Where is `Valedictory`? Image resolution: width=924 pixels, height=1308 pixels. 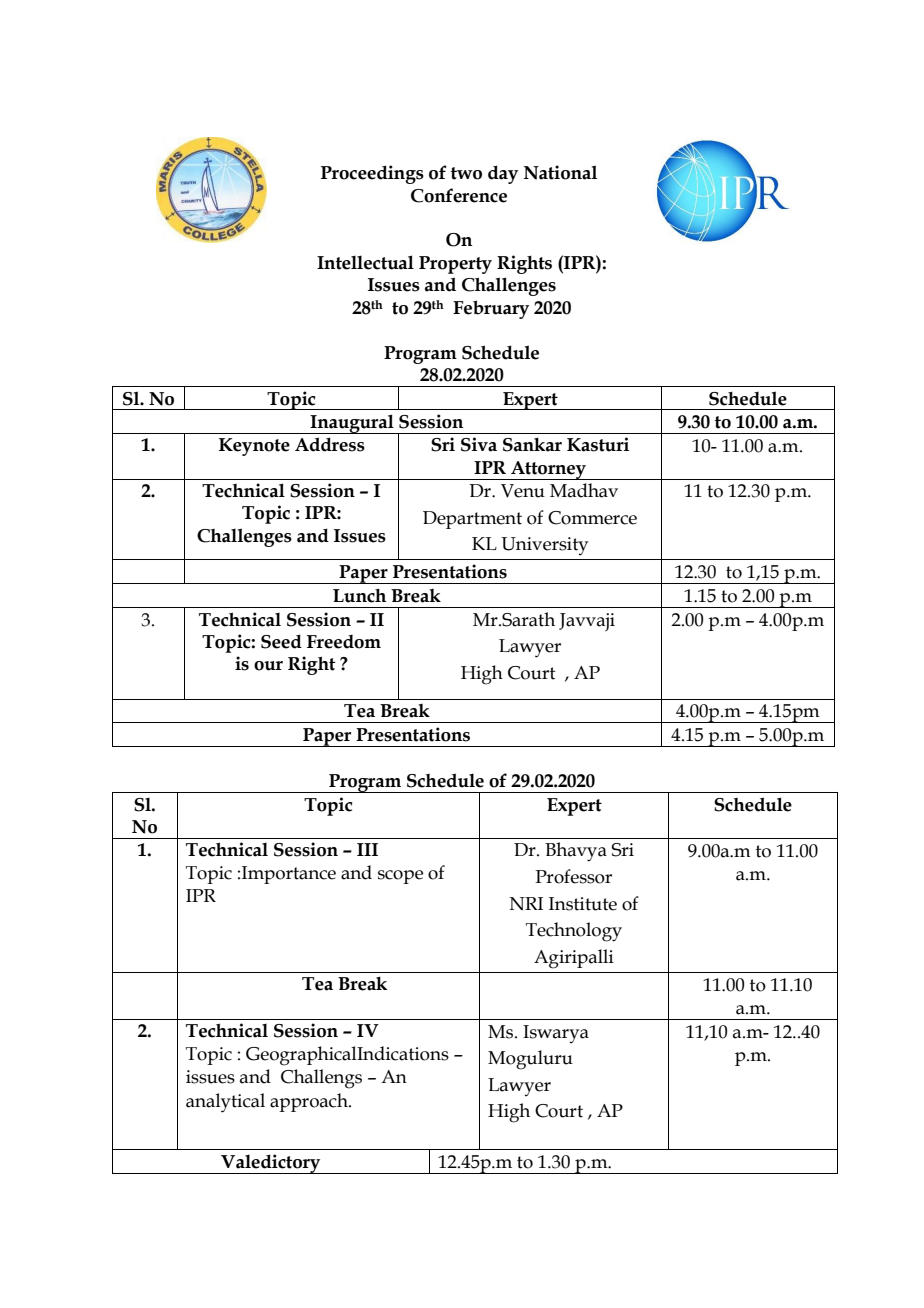
Valedictory is located at coordinates (271, 1164).
